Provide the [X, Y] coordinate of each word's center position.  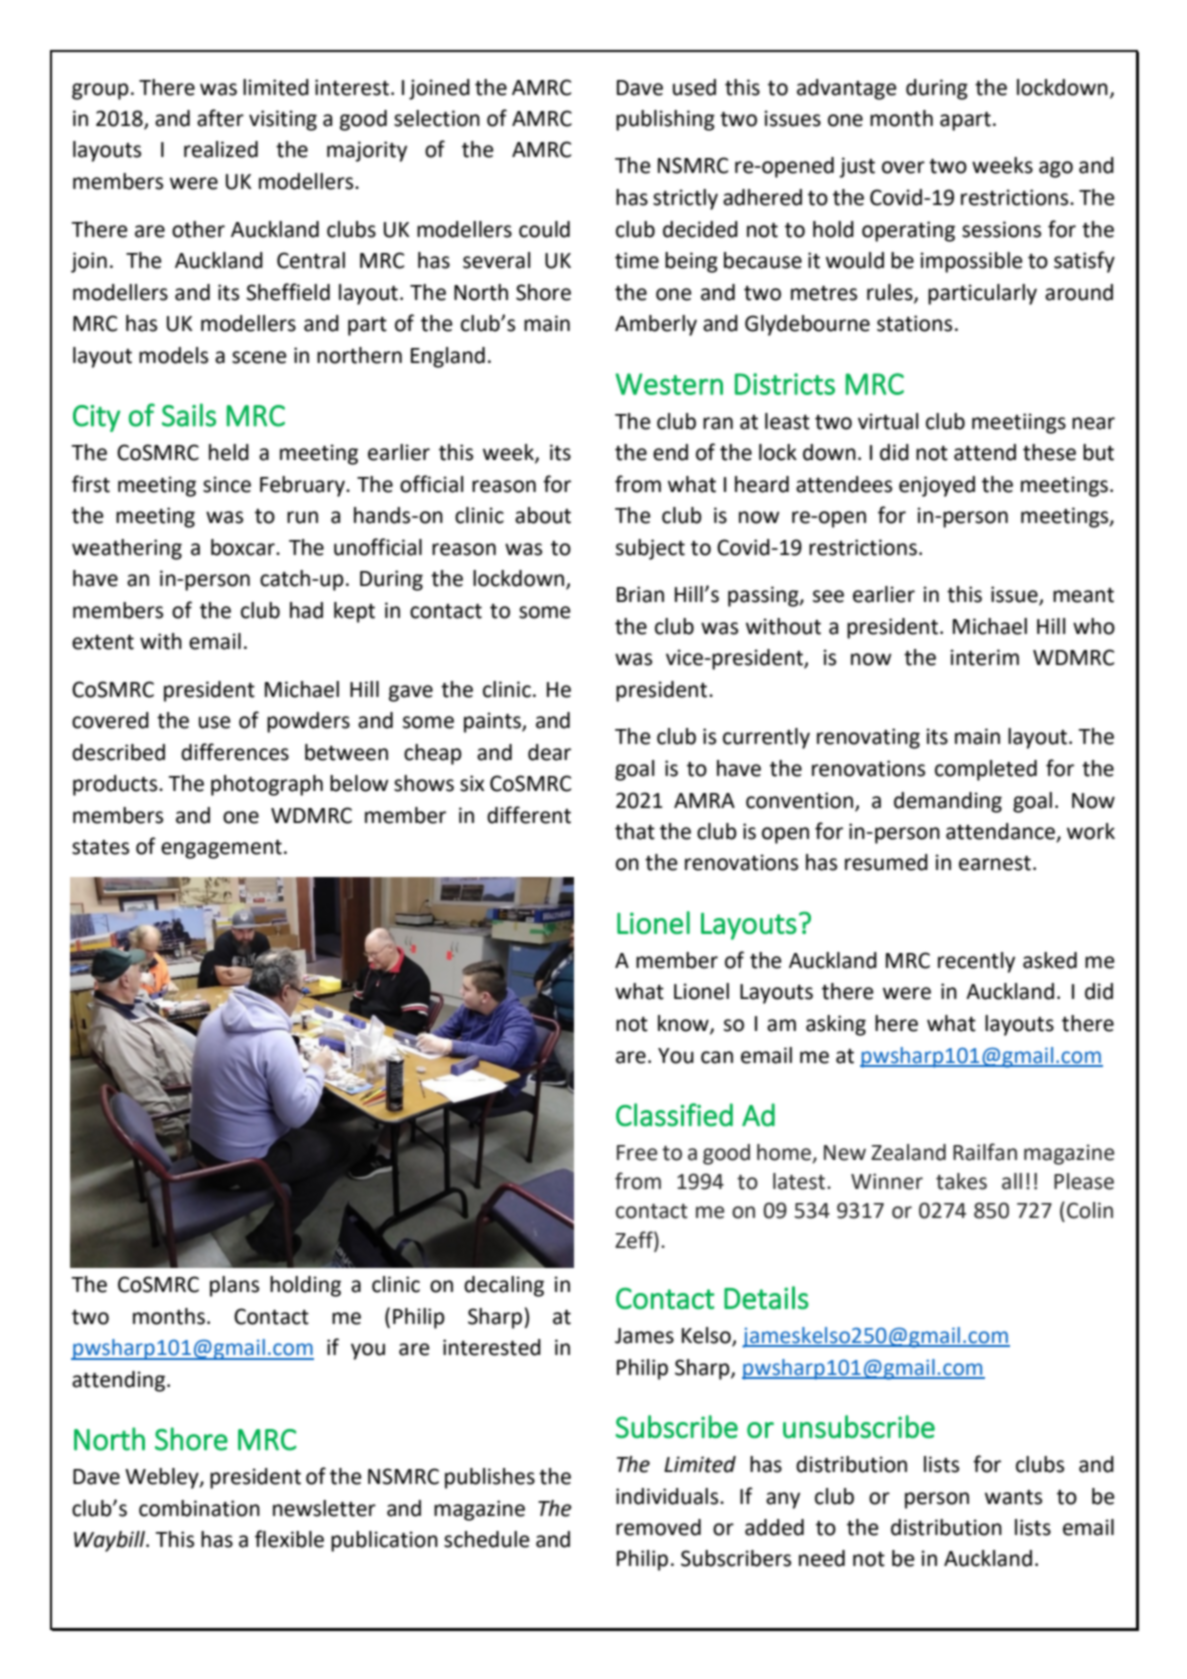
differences [235, 752]
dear [549, 752]
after [220, 118]
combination [199, 1508]
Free [637, 1153]
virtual [888, 421]
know [684, 1024]
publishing [665, 120]
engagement [221, 849]
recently [976, 962]
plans [234, 1286]
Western [669, 384]
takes [961, 1181]
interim [984, 657]
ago [1056, 169]
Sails [189, 415]
